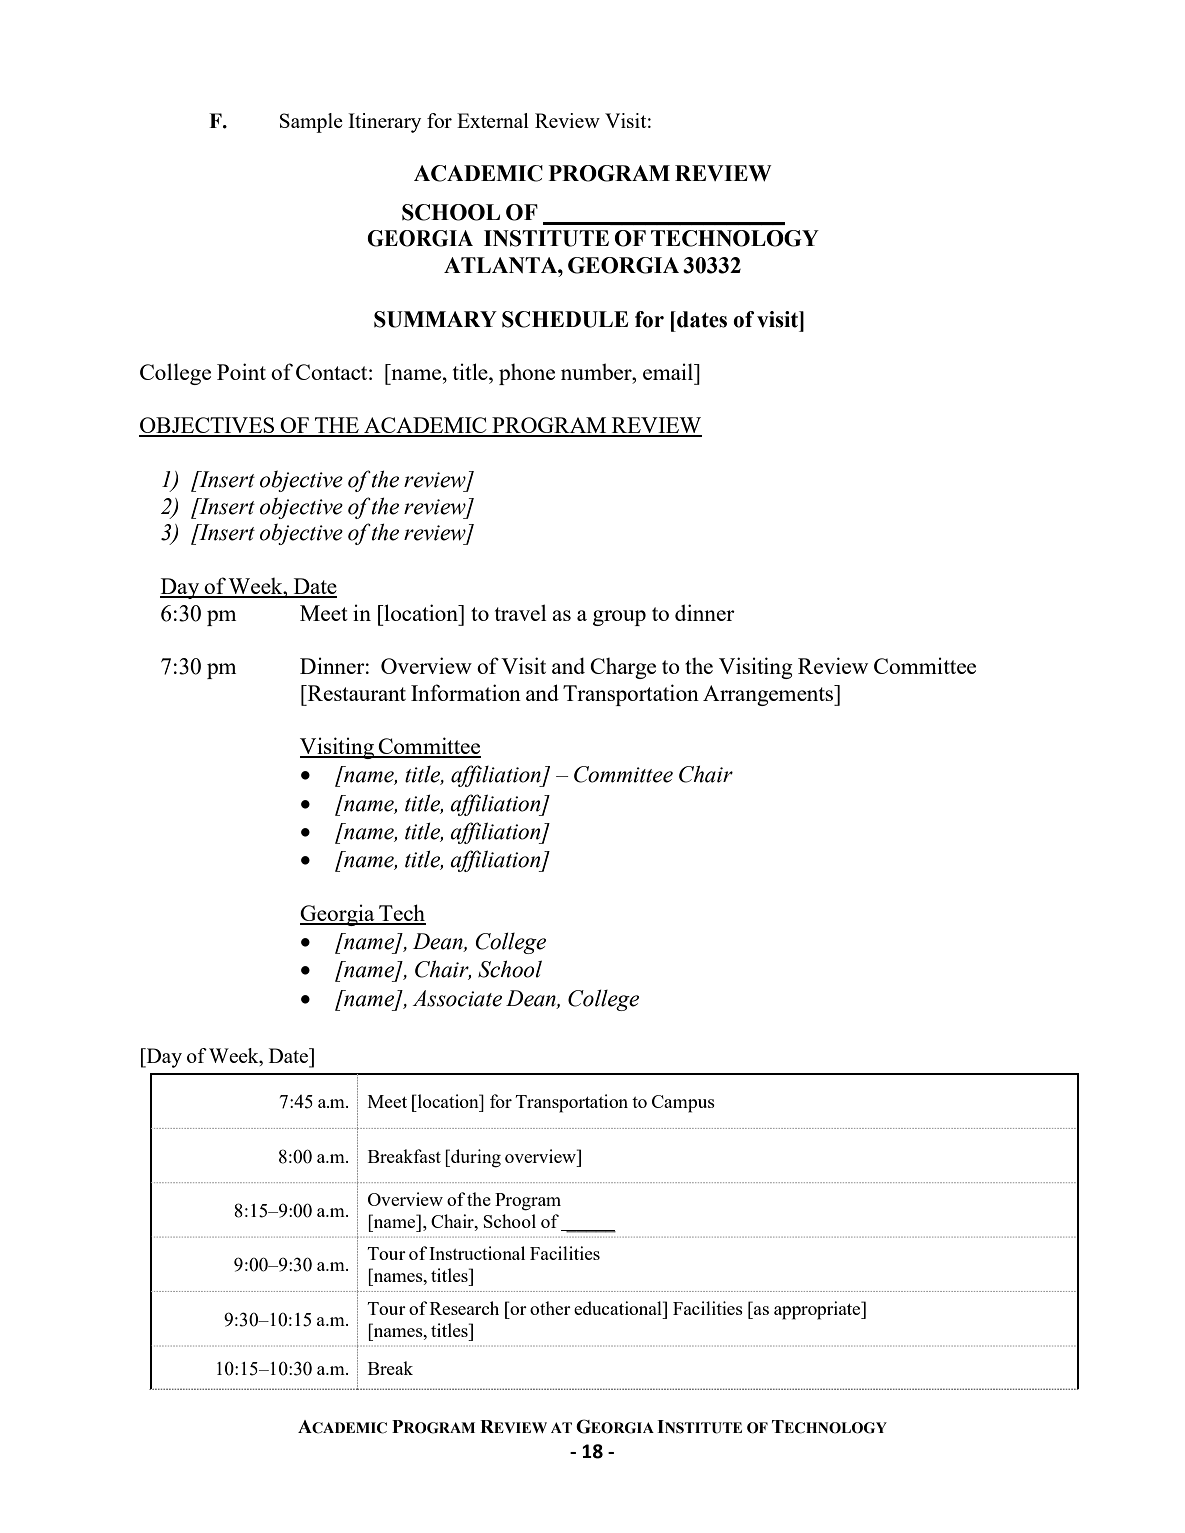  I want to click on Associate, so click(457, 998).
